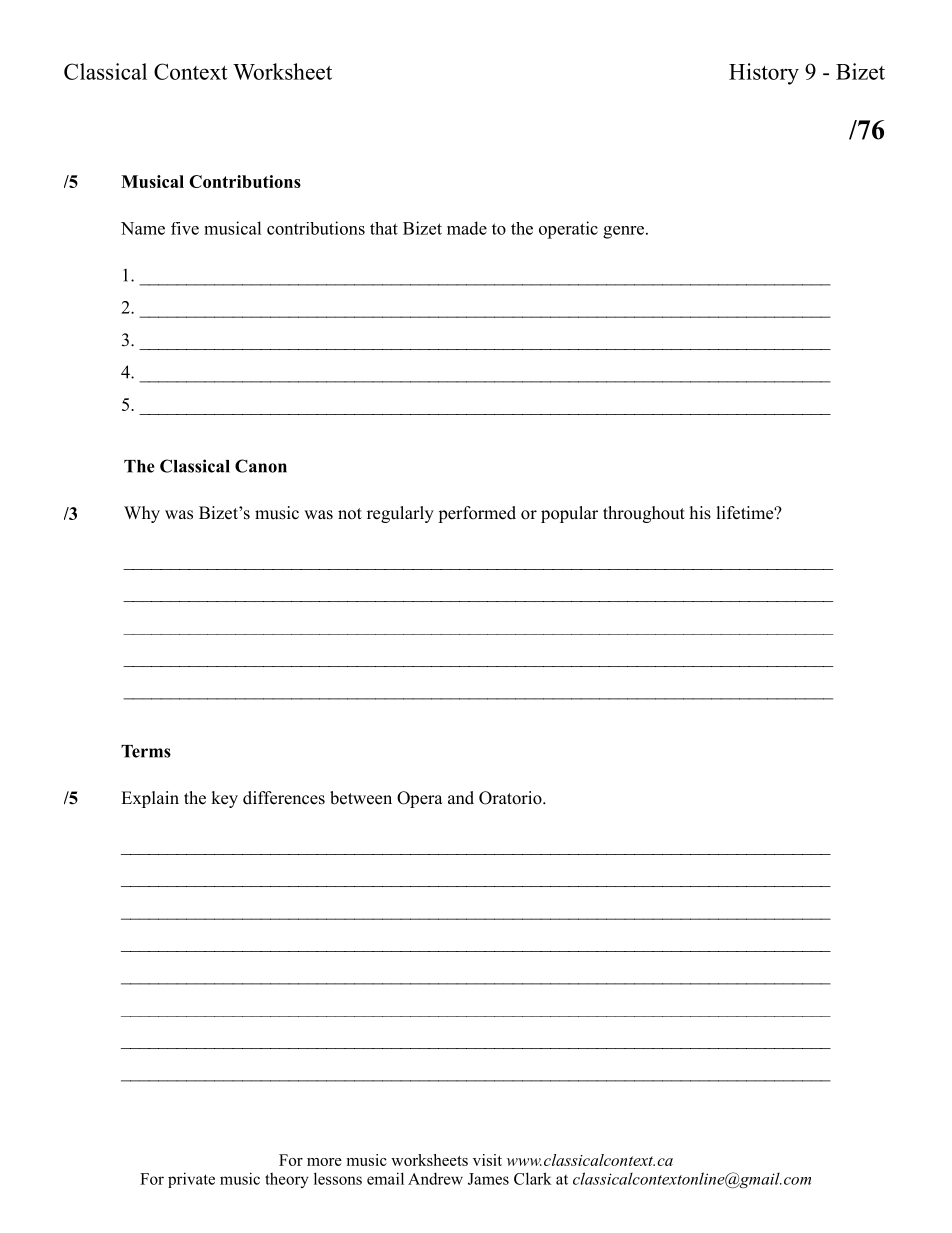  What do you see at coordinates (185, 228) in the document?
I see `five` at bounding box center [185, 228].
